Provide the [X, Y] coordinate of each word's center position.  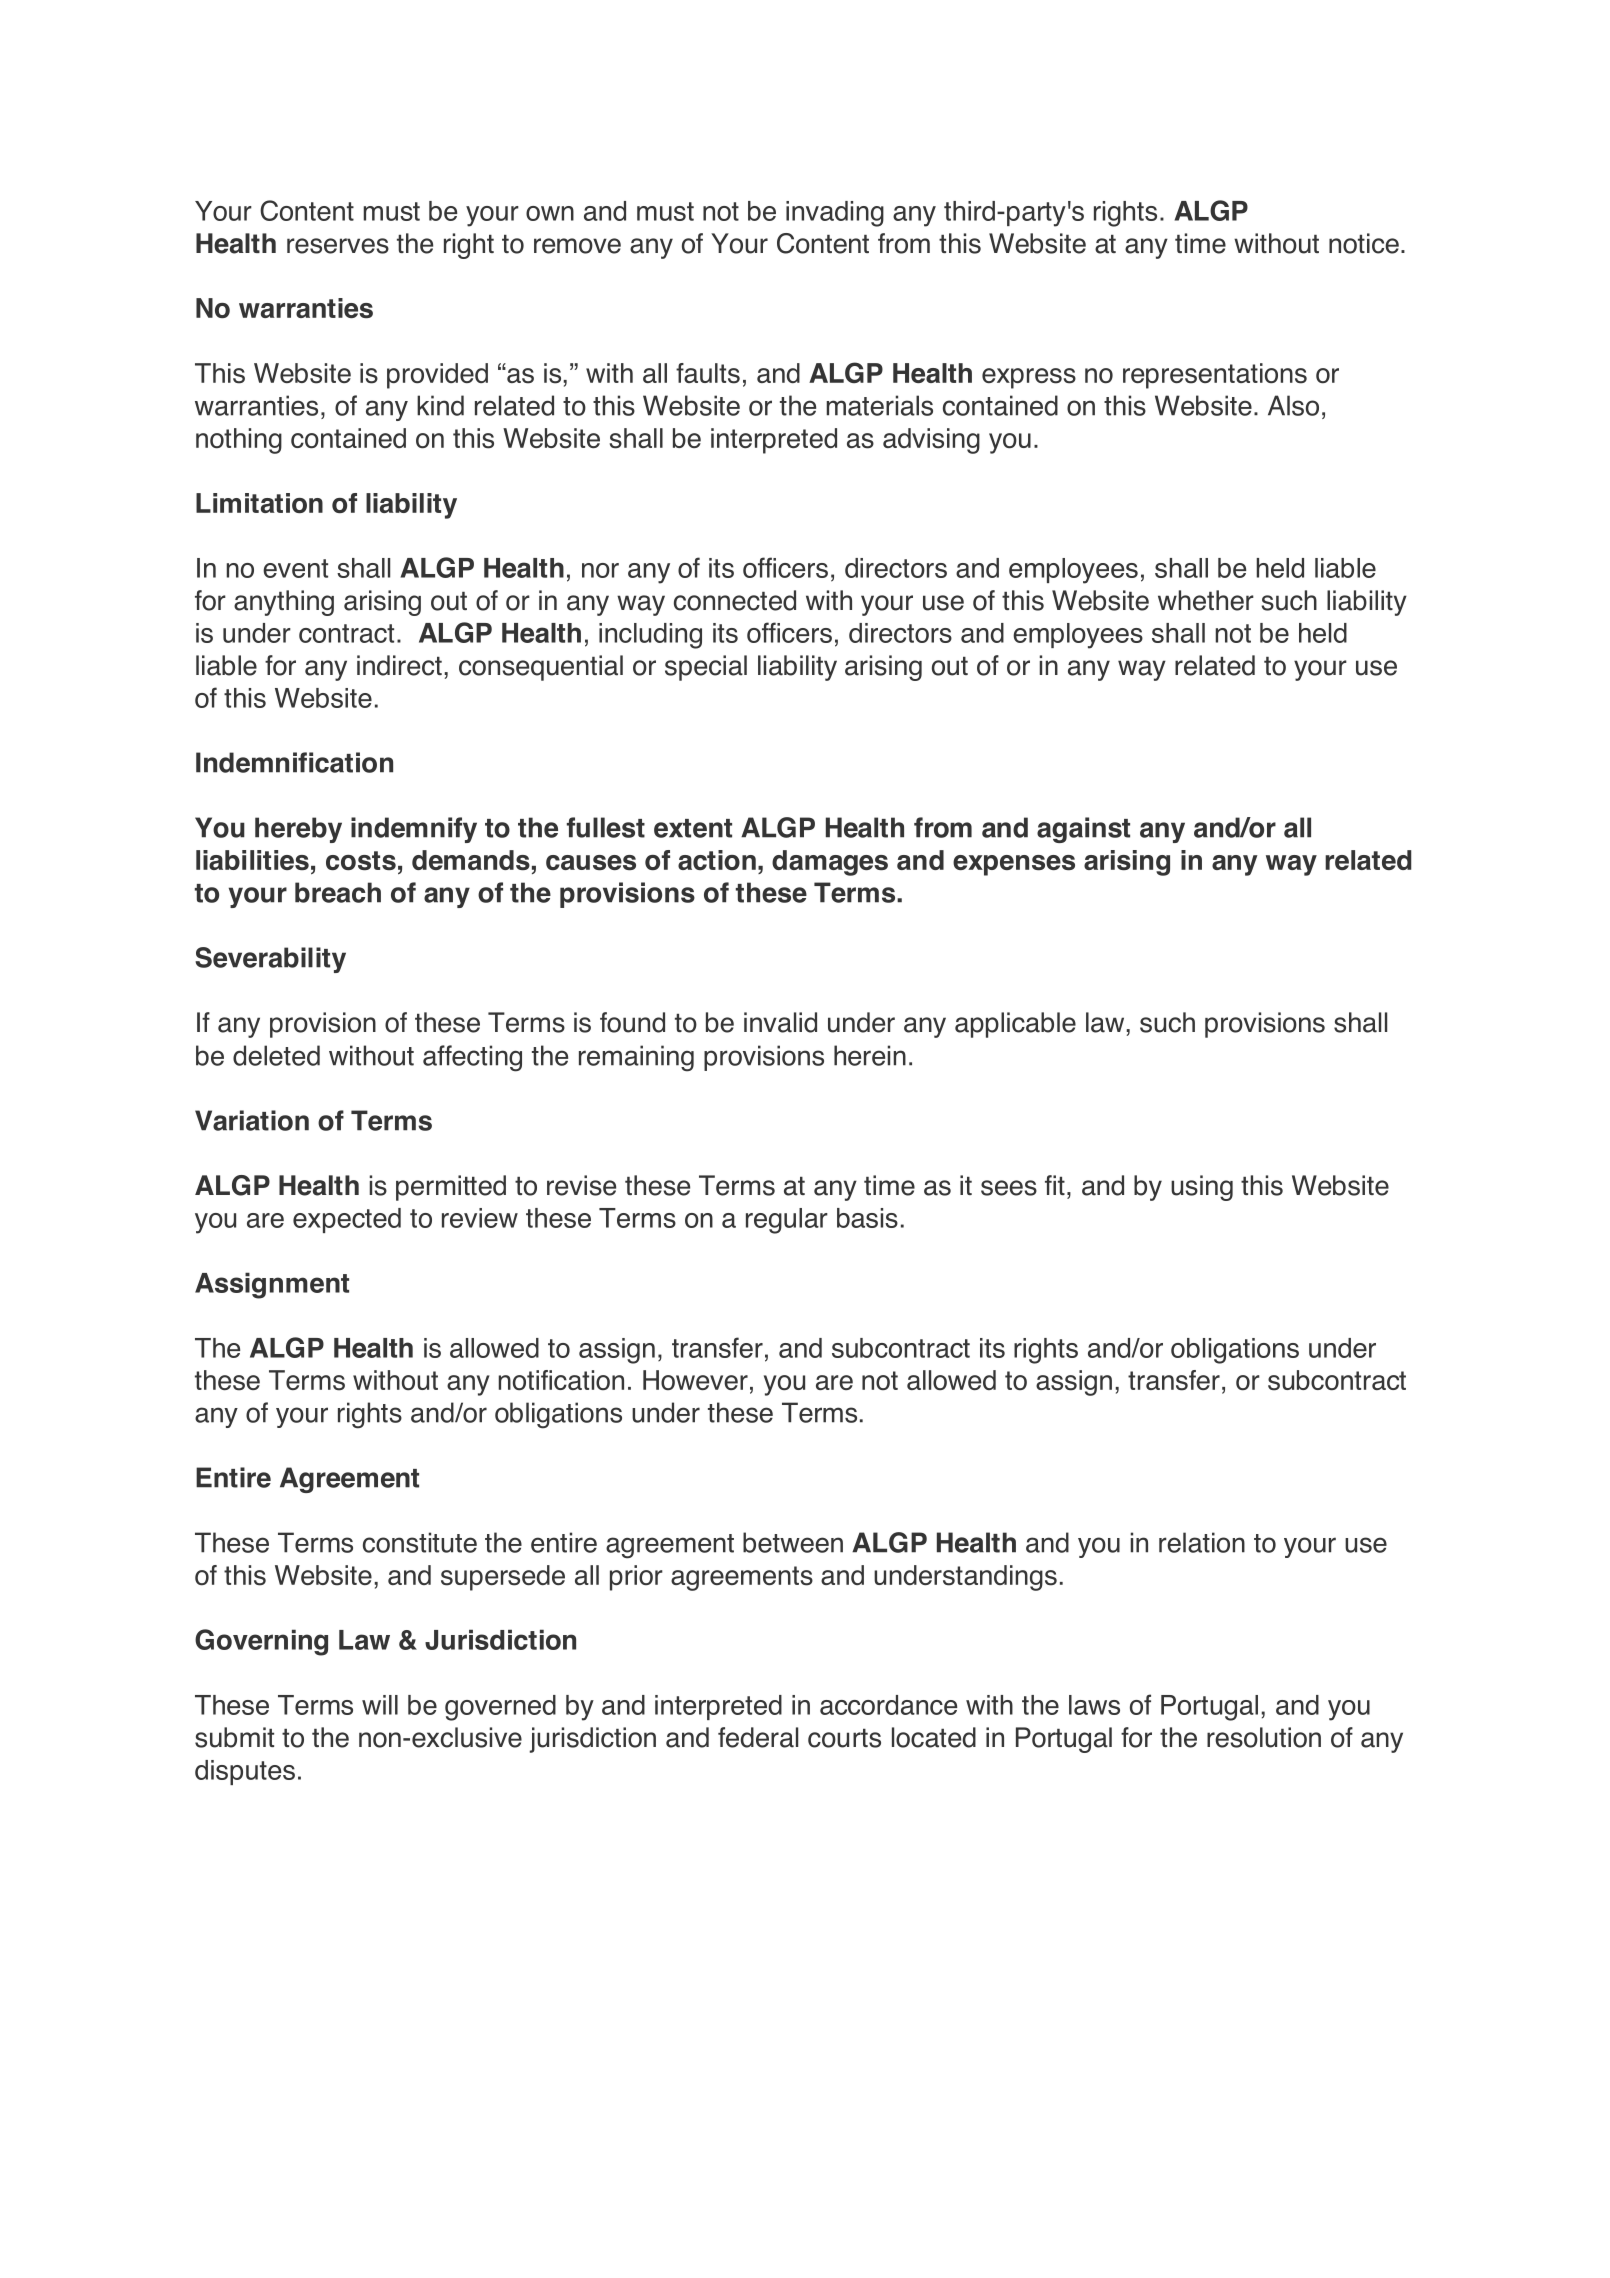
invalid [780, 1022]
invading [835, 214]
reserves [338, 246]
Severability [270, 960]
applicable [1015, 1025]
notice [1364, 243]
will [380, 1705]
